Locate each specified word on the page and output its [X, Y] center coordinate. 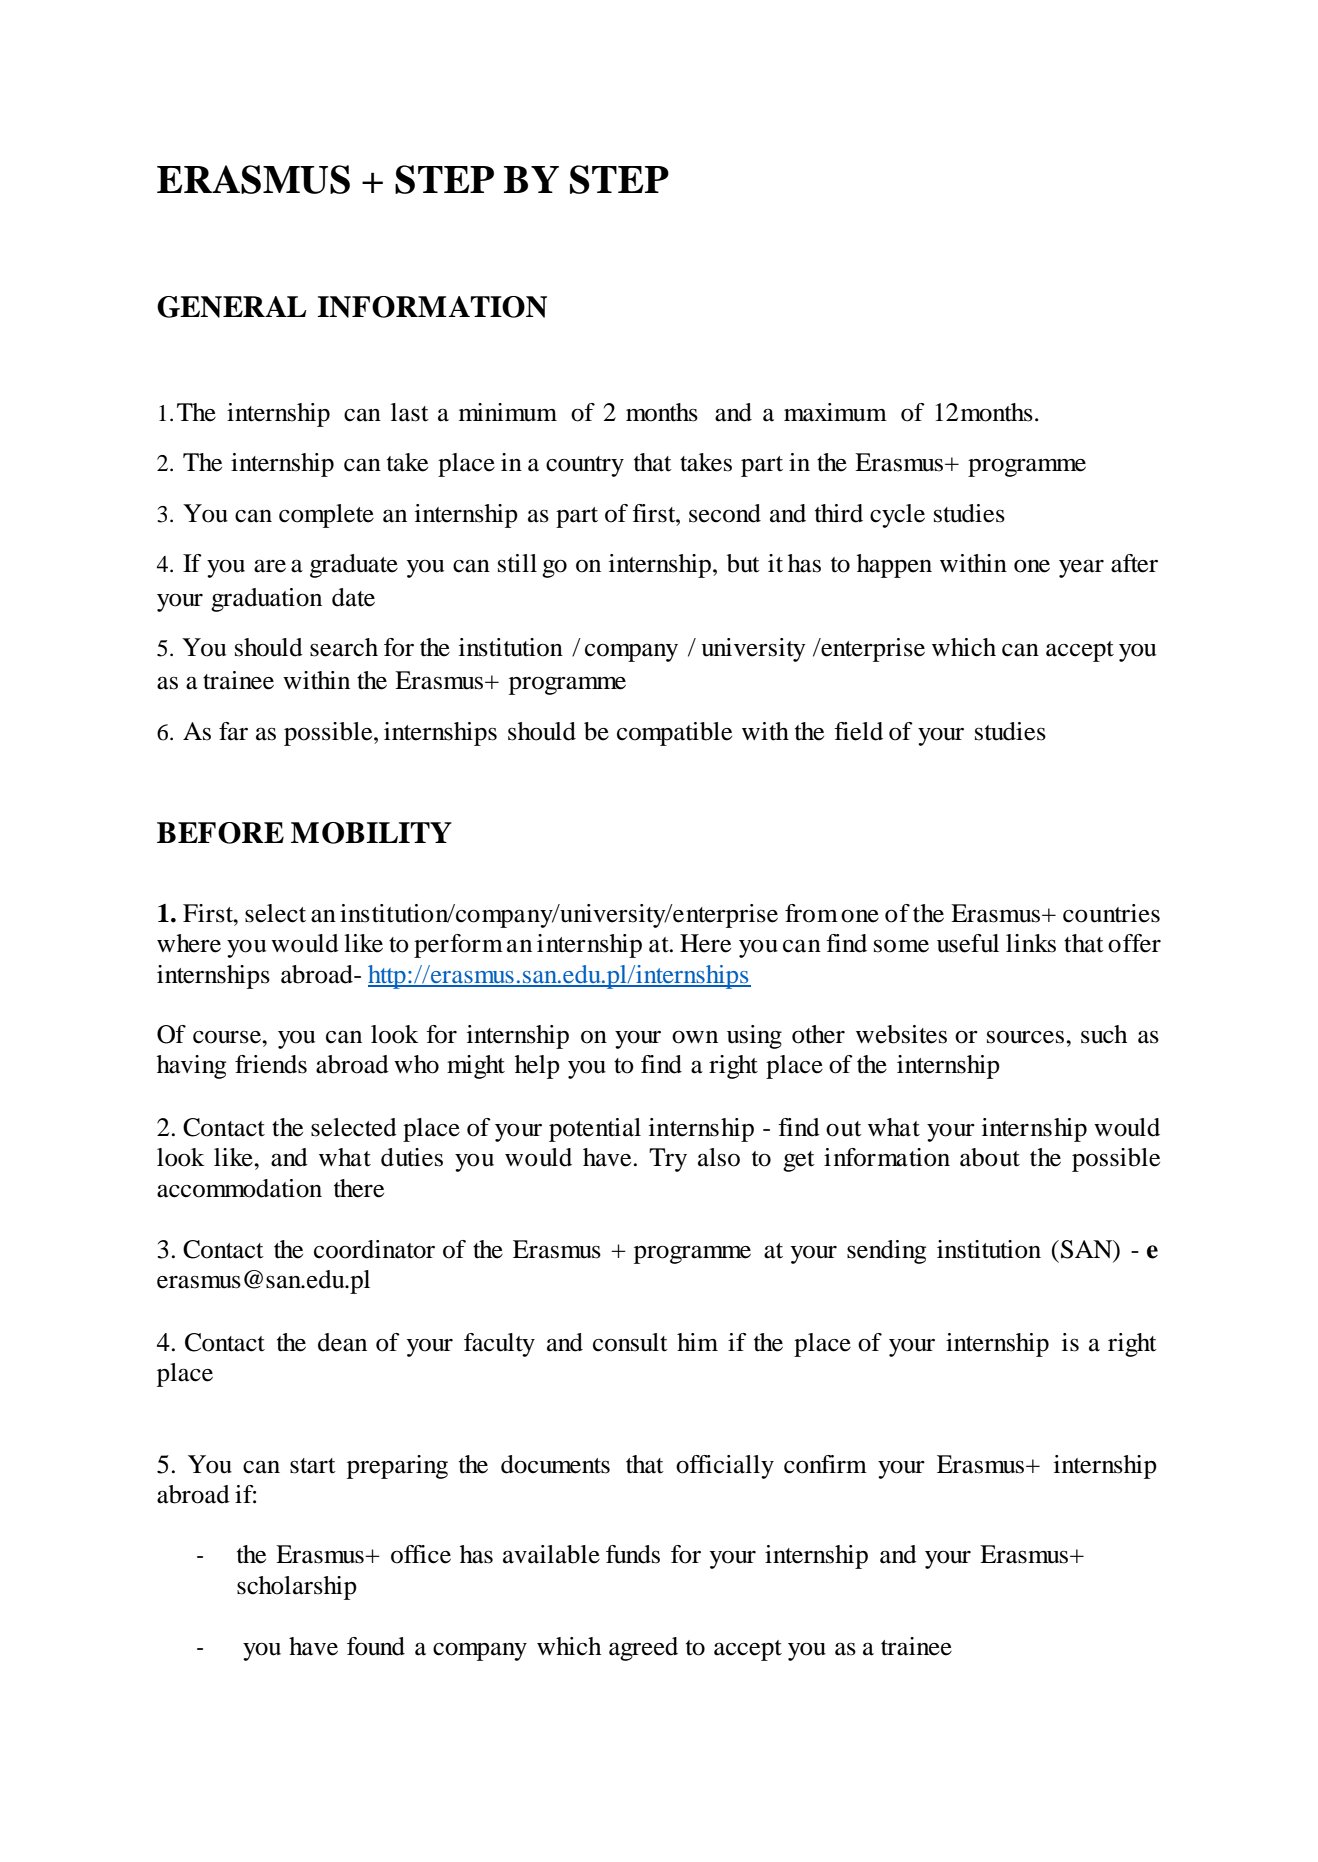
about [990, 1157]
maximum [835, 412]
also [719, 1157]
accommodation [239, 1188]
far [233, 731]
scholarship [297, 1588]
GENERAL [231, 307]
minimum [508, 412]
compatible [674, 734]
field [858, 731]
